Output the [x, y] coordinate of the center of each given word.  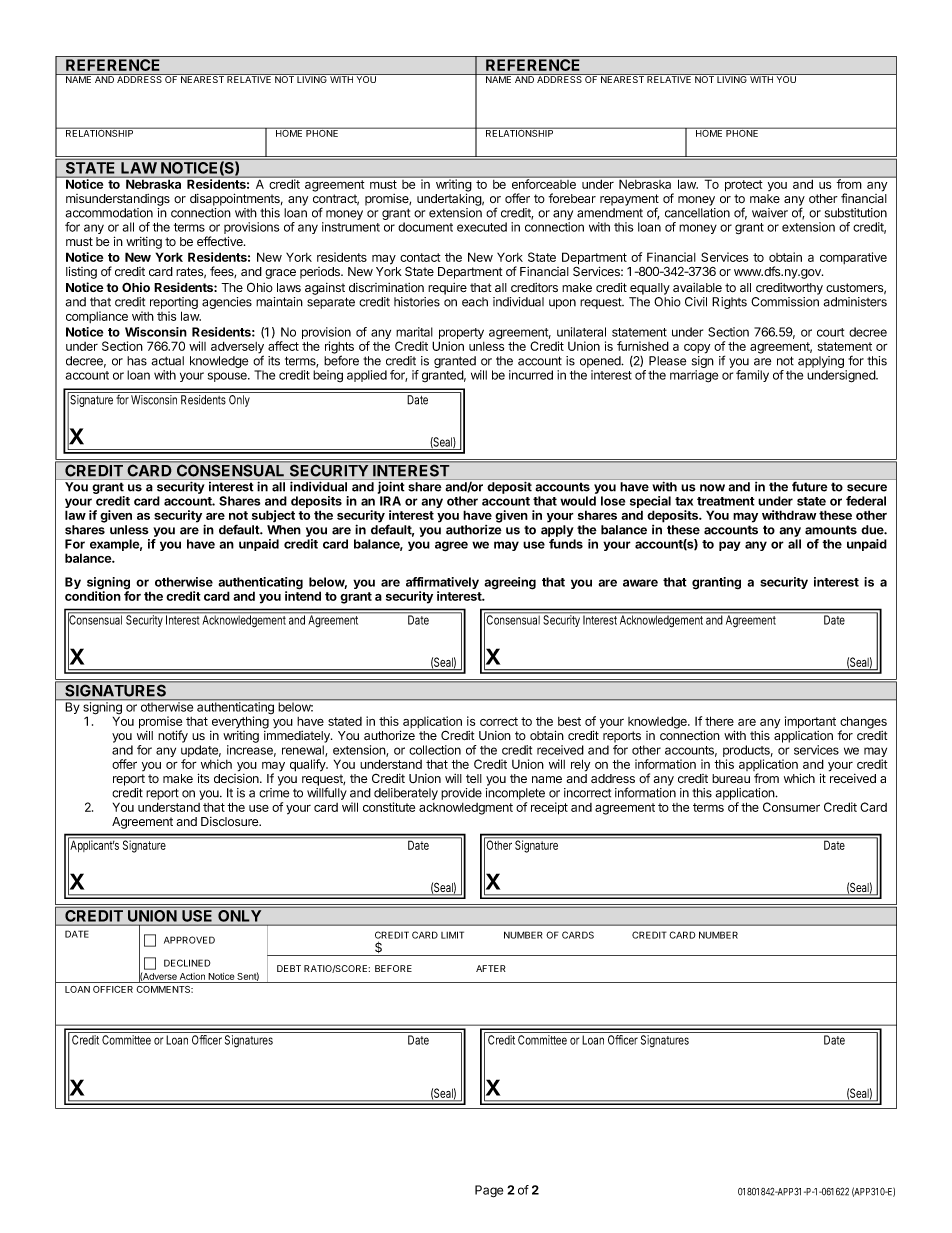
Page [489, 1191]
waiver [770, 213]
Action [192, 976]
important [810, 722]
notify [173, 736]
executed [482, 227]
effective [221, 241]
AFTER [491, 968]
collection [435, 750]
